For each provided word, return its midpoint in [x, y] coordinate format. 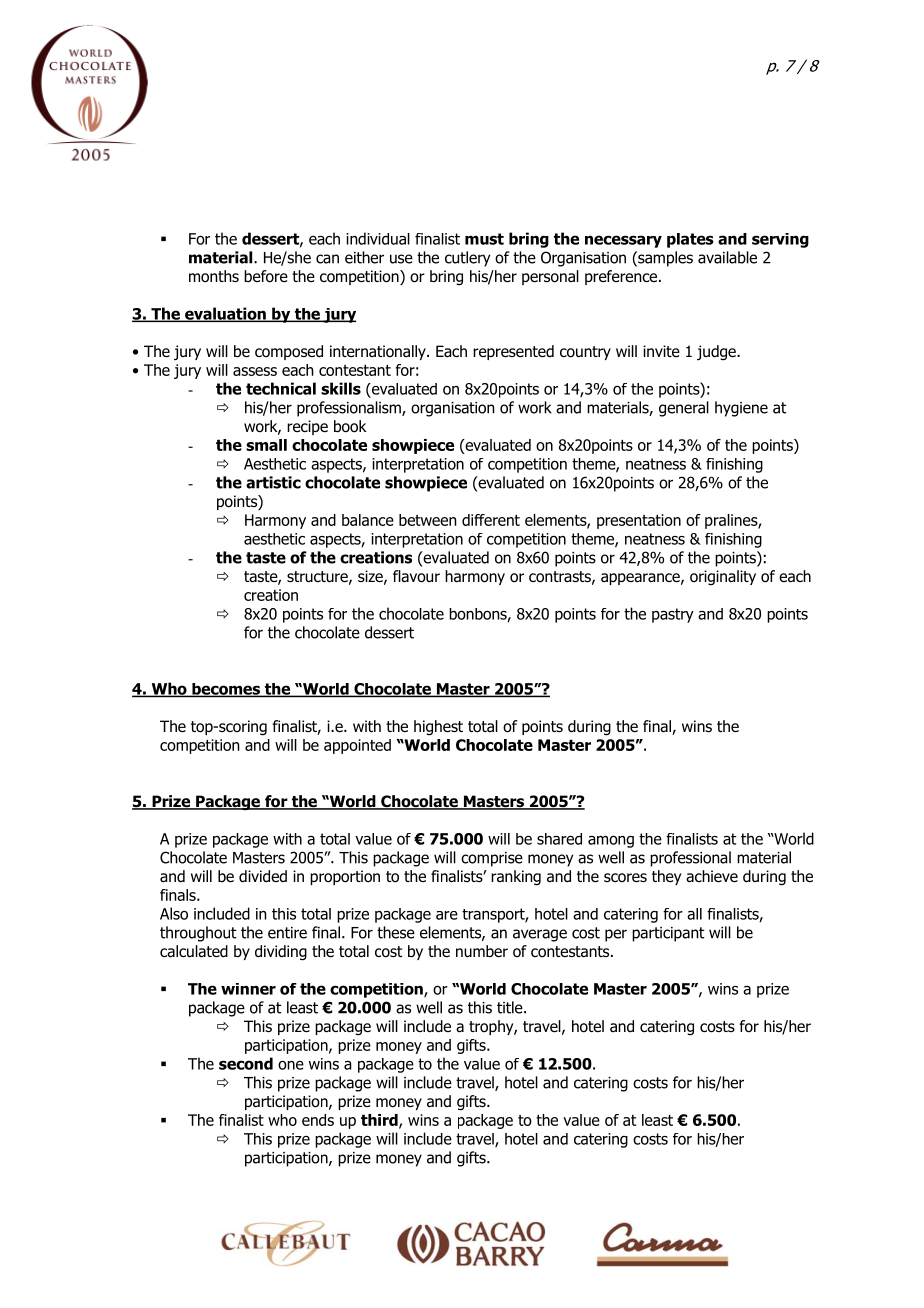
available [727, 257]
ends [318, 1120]
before [266, 276]
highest [438, 728]
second [246, 1063]
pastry [673, 615]
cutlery [467, 259]
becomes [226, 690]
